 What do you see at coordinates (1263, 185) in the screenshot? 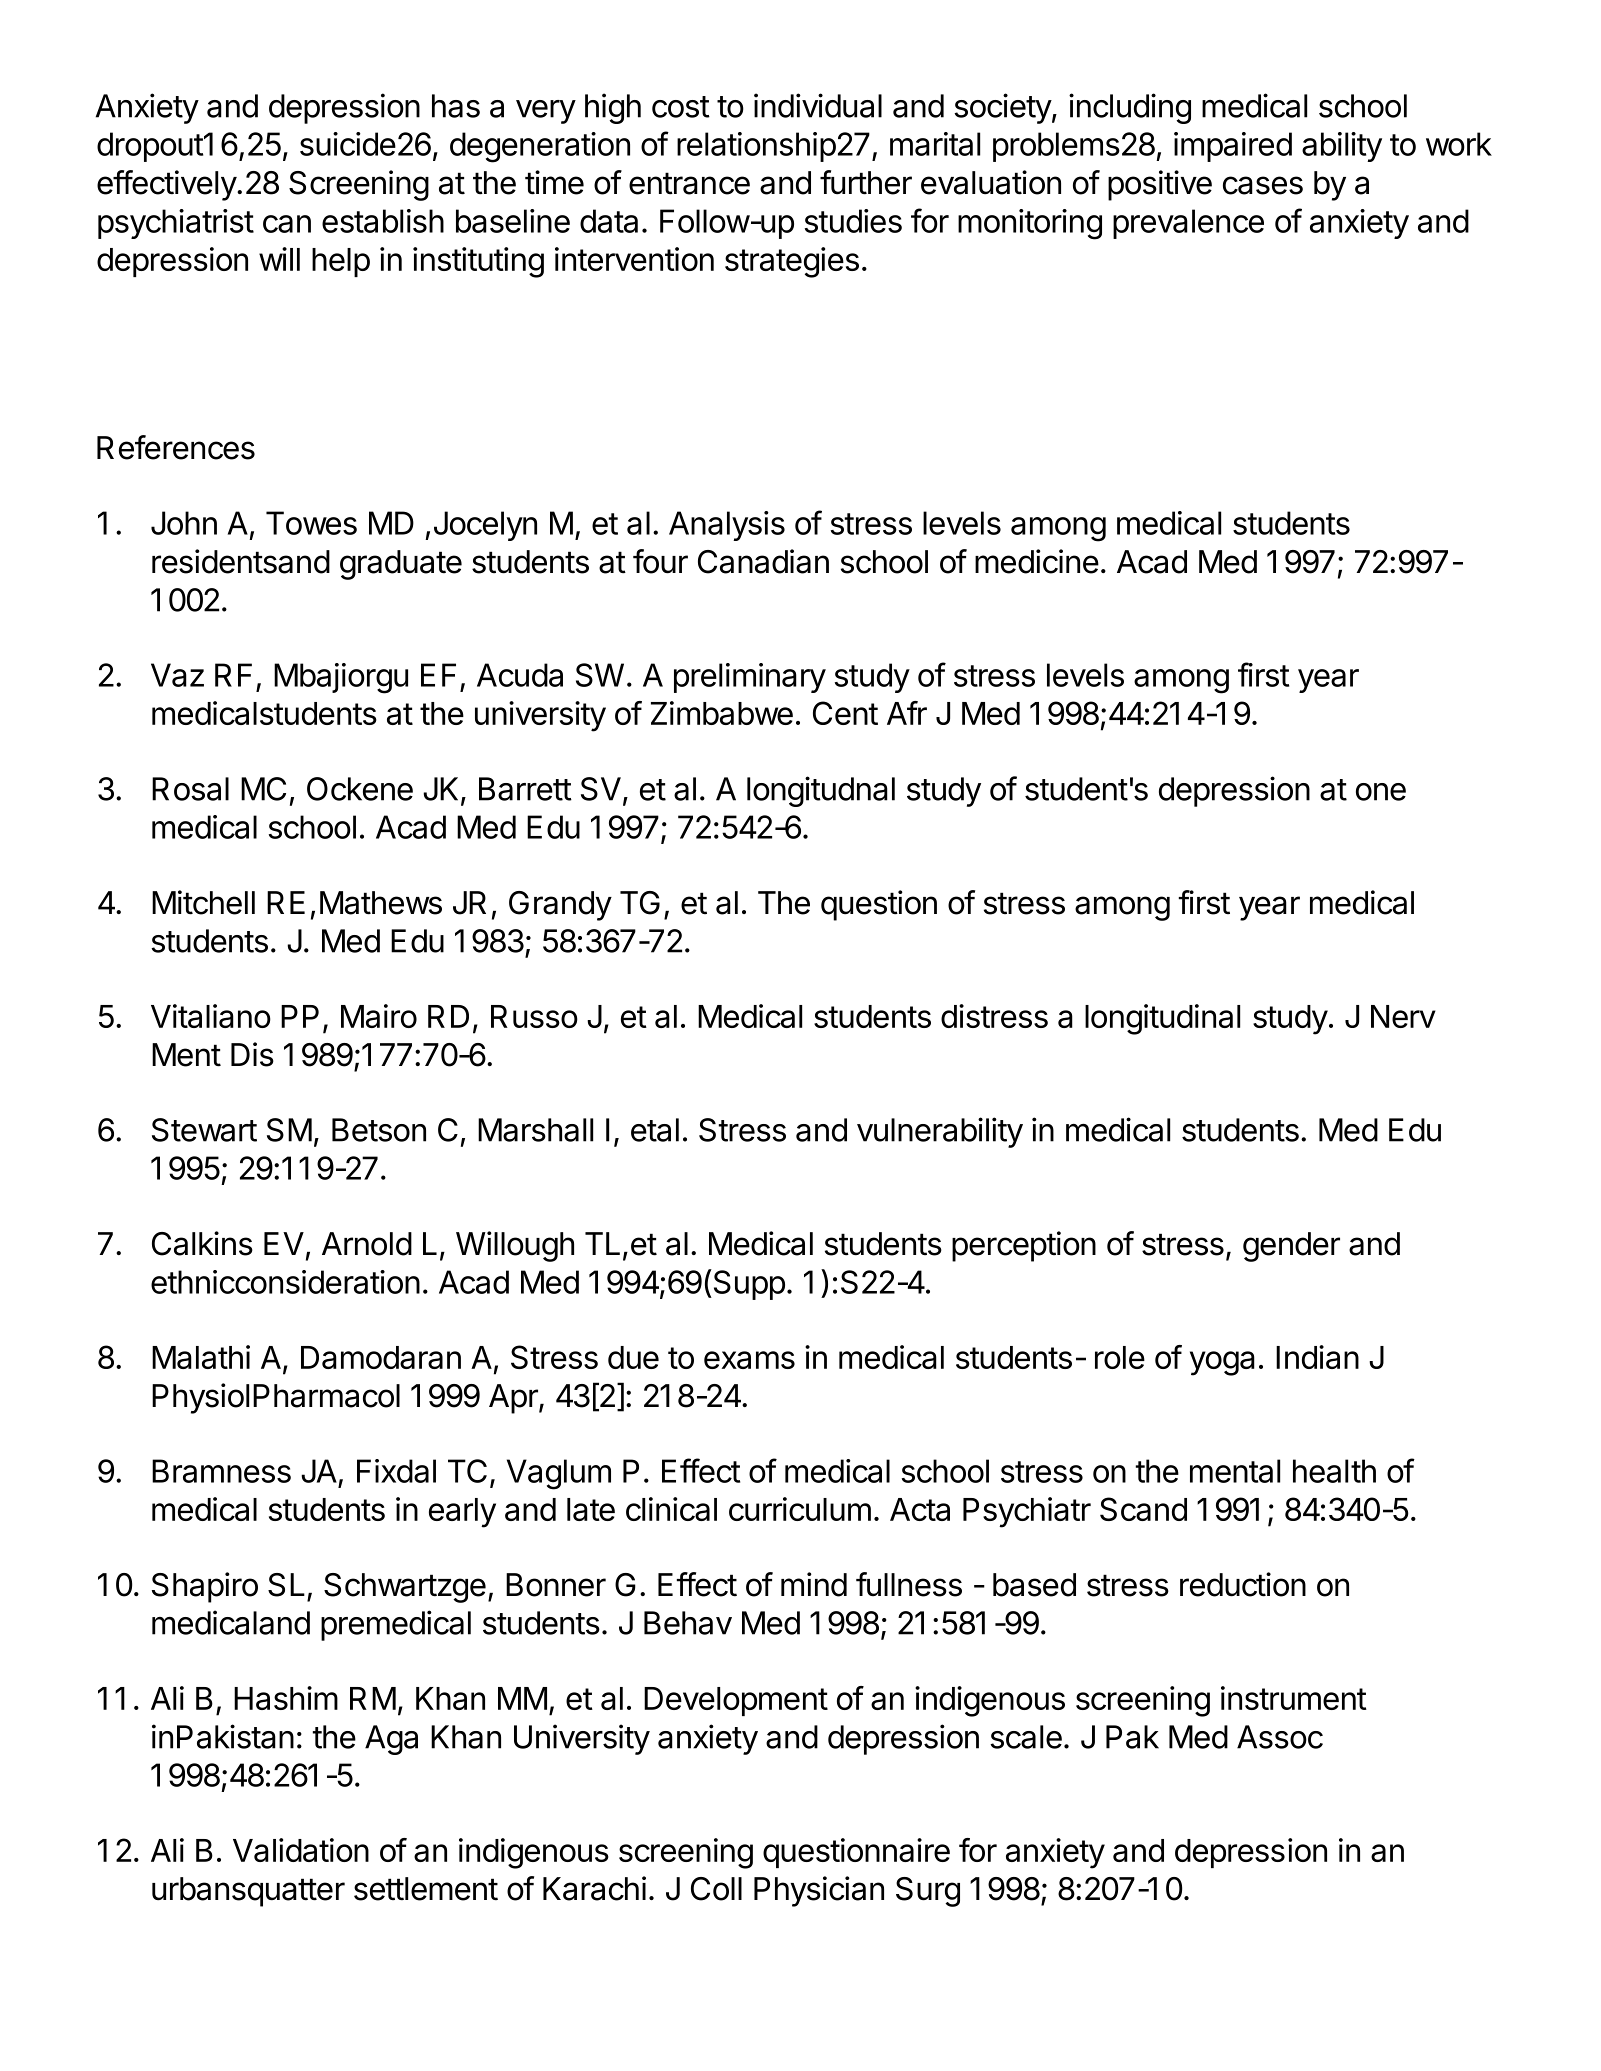
I see `cases` at bounding box center [1263, 185].
